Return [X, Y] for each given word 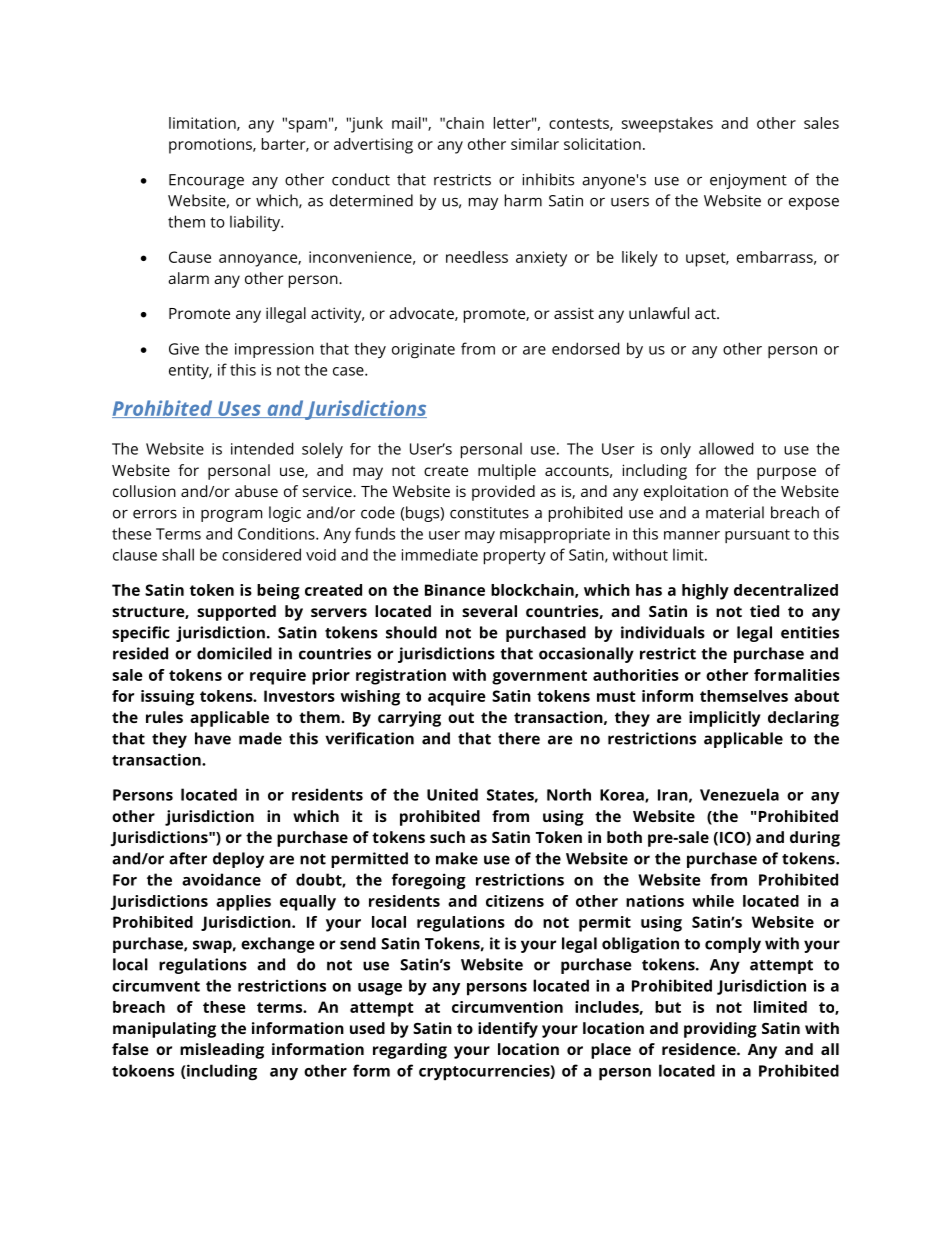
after [188, 858]
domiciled [234, 653]
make [457, 858]
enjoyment [748, 181]
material [735, 512]
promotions [211, 146]
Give [184, 349]
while [713, 901]
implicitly [725, 719]
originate [423, 350]
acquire [457, 698]
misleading [222, 1051]
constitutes [489, 513]
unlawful [659, 313]
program [231, 516]
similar [535, 144]
